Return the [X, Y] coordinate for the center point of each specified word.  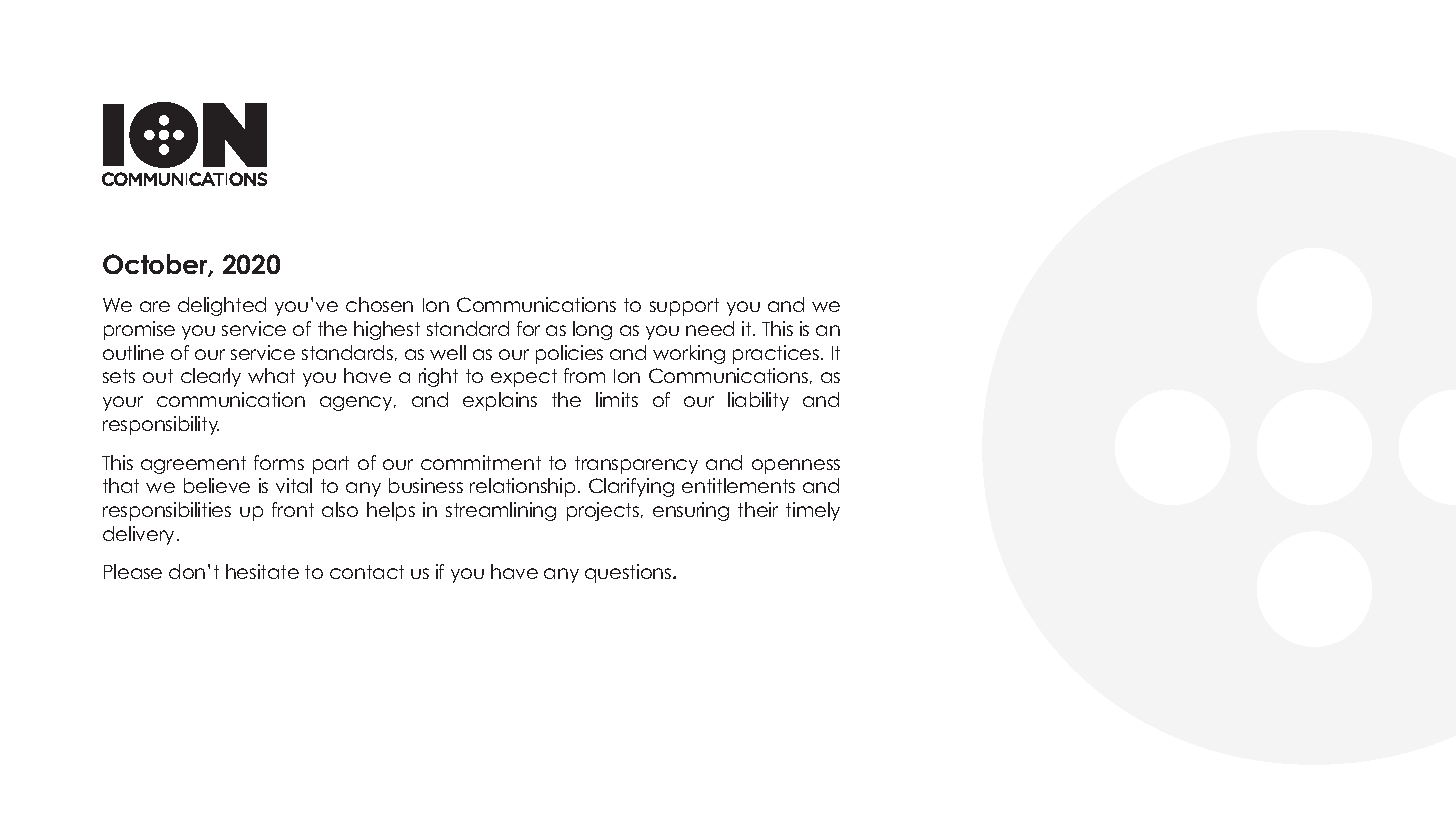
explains [500, 401]
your [123, 403]
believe [217, 485]
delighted [222, 306]
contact [367, 572]
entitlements [738, 485]
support [684, 307]
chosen [379, 304]
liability [758, 401]
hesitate [262, 571]
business [426, 485]
